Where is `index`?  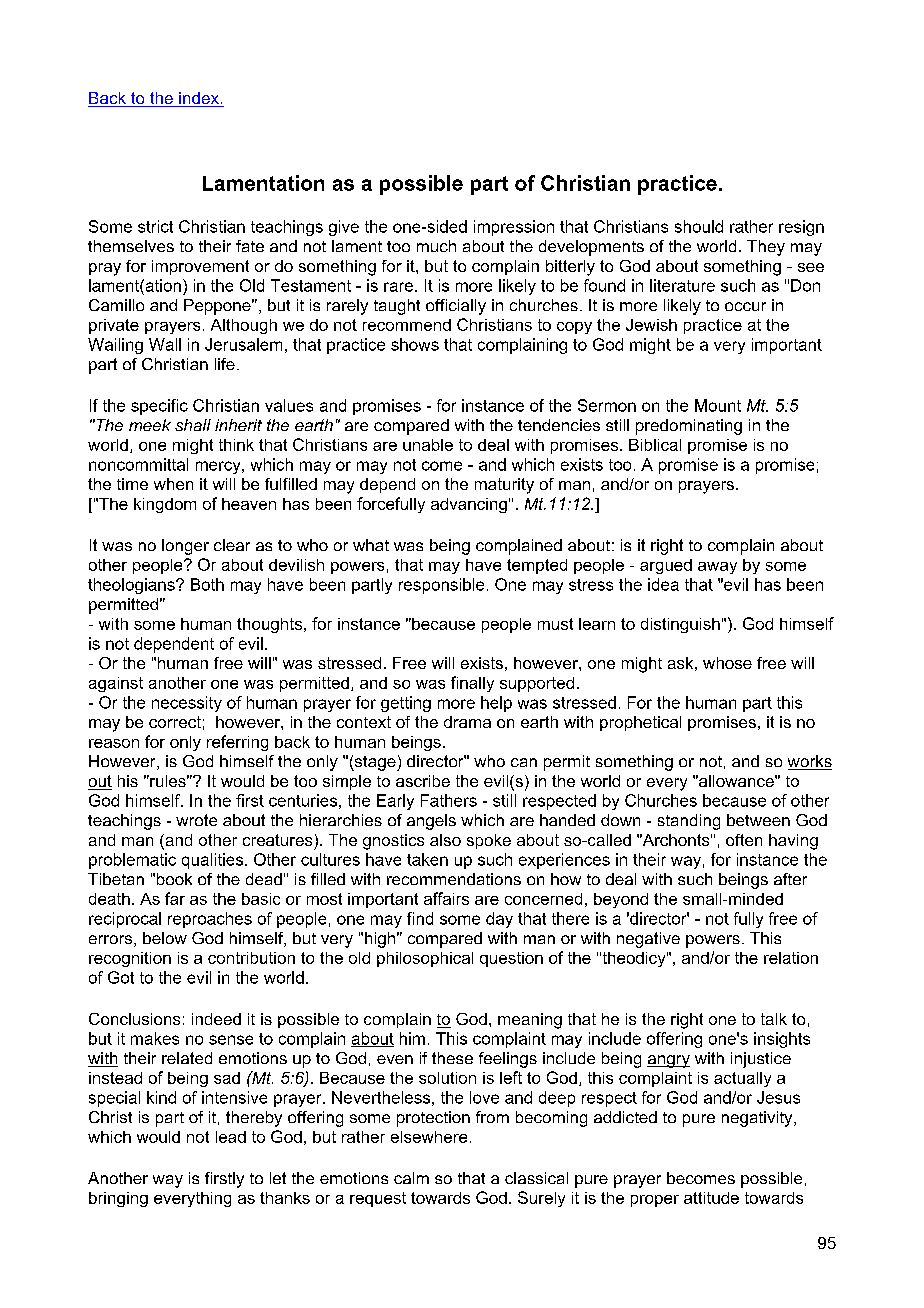 index is located at coordinates (199, 99).
